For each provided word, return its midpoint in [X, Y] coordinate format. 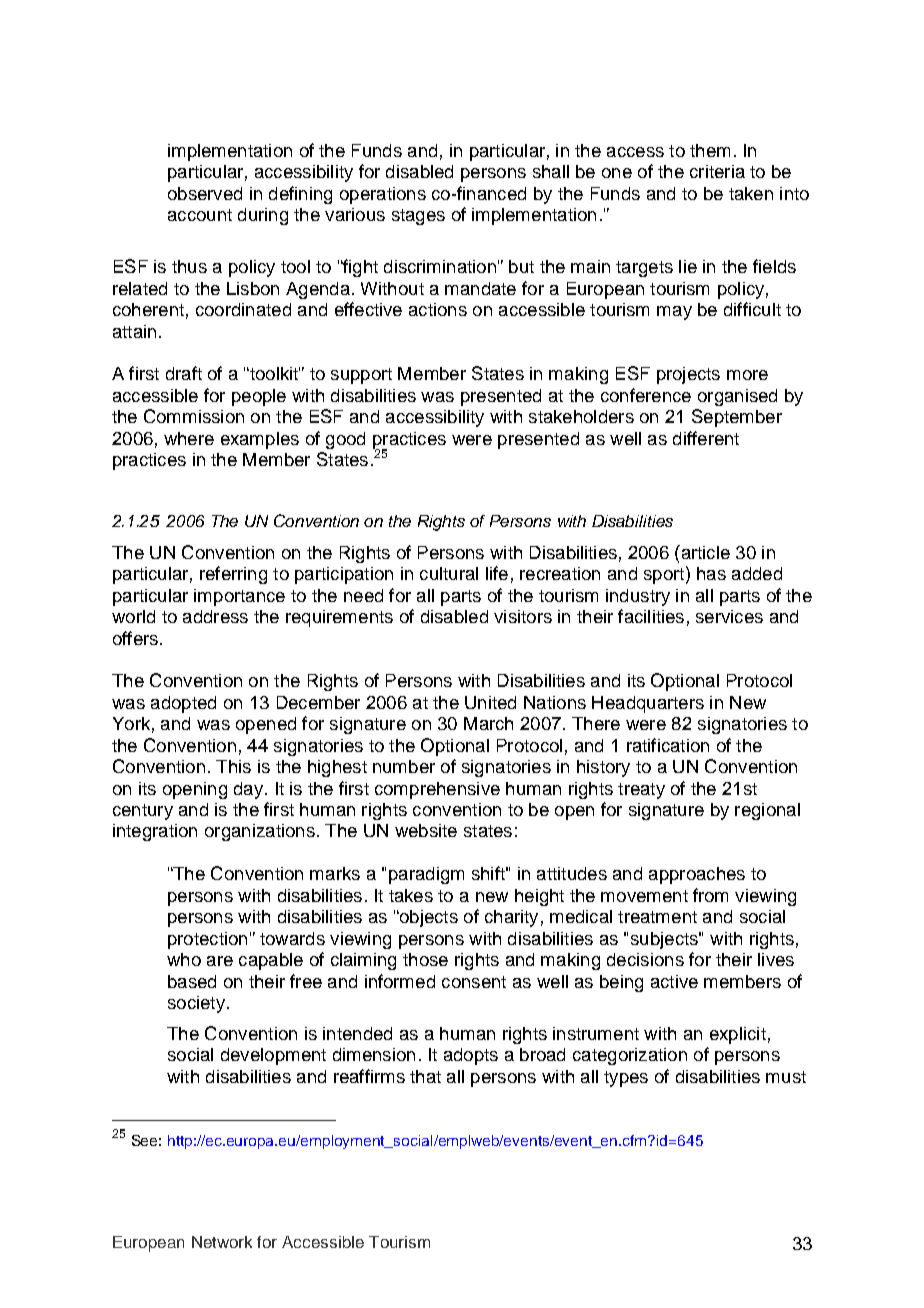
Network [222, 1242]
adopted [183, 704]
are [220, 961]
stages [418, 217]
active [674, 981]
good [345, 440]
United [490, 702]
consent [474, 982]
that [425, 1076]
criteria [717, 171]
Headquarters [648, 704]
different [706, 438]
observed [205, 193]
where [189, 438]
